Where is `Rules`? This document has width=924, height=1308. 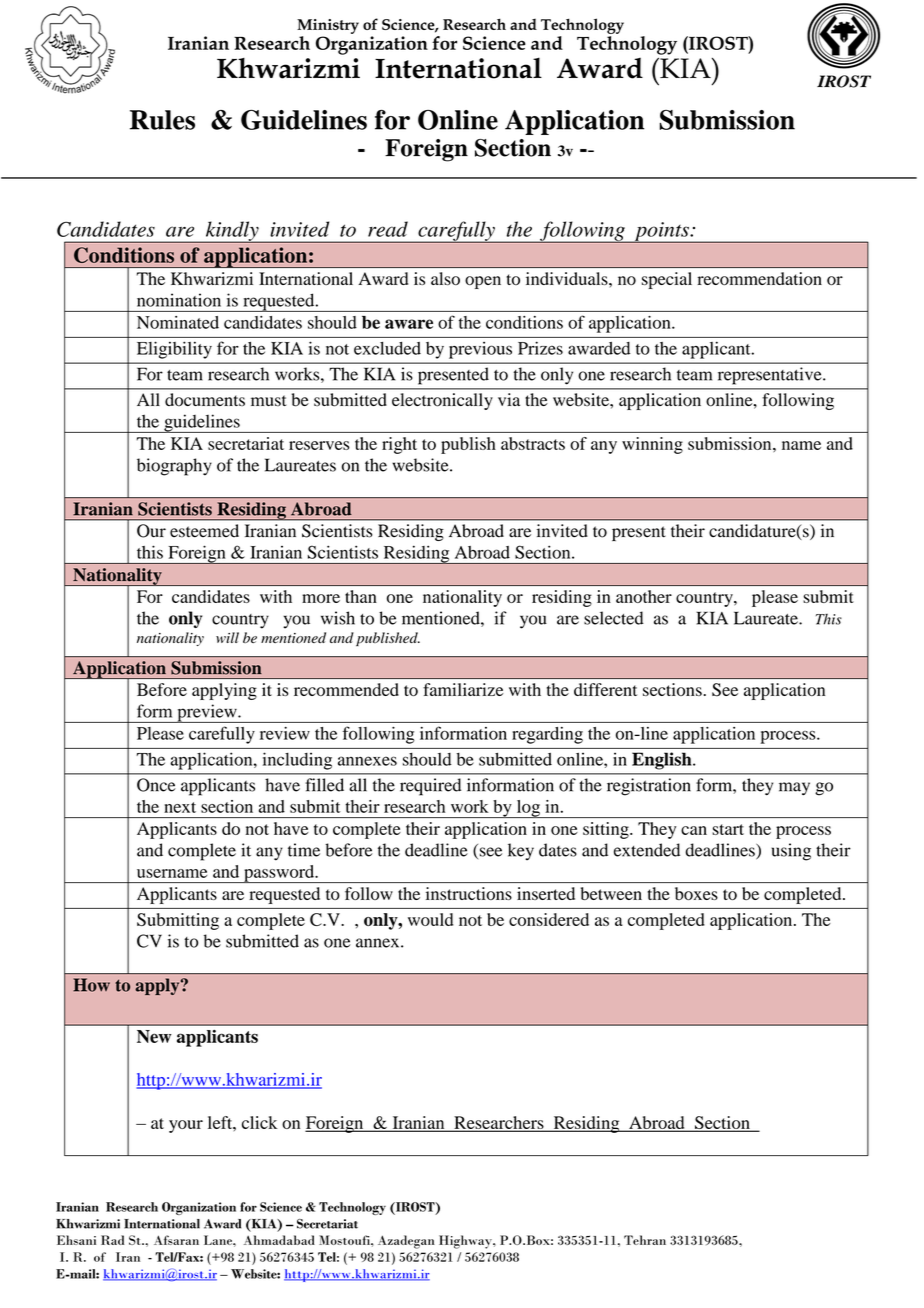 Rules is located at coordinates (162, 120).
